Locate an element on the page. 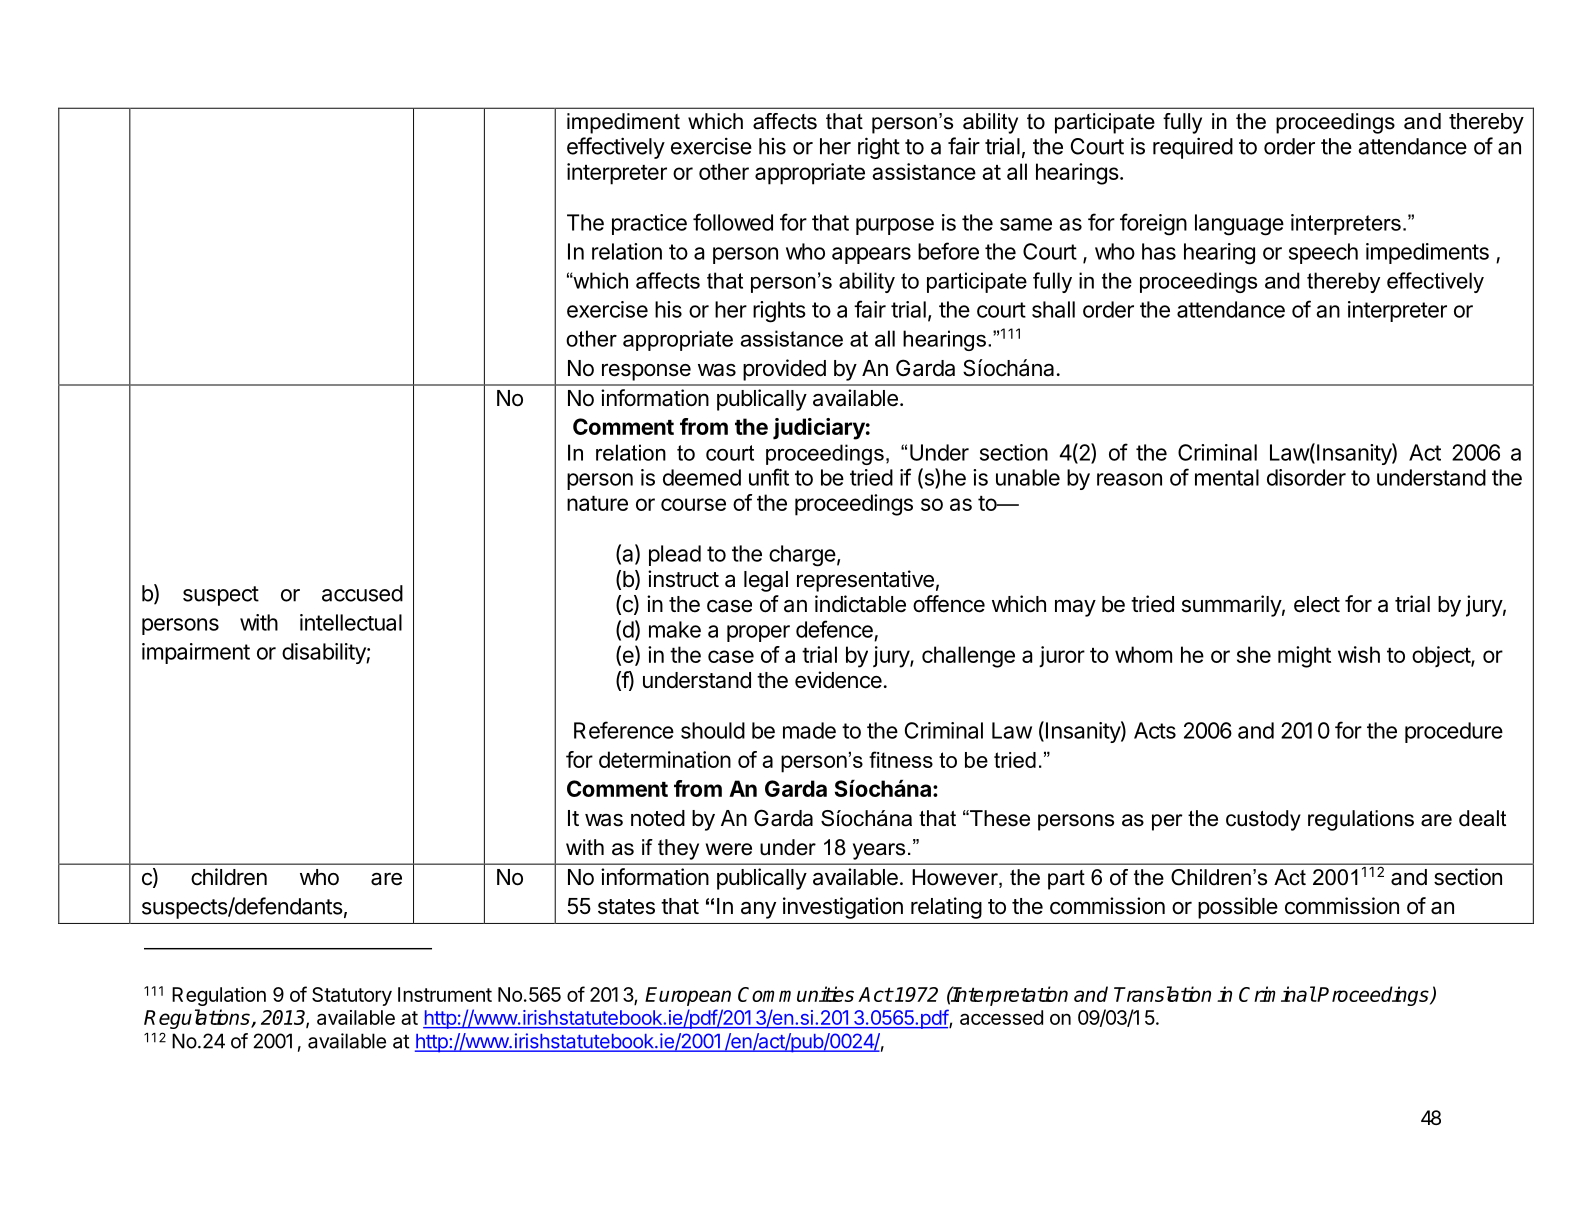 Image resolution: width=1584 pixels, height=1224 pixels. response is located at coordinates (646, 372).
